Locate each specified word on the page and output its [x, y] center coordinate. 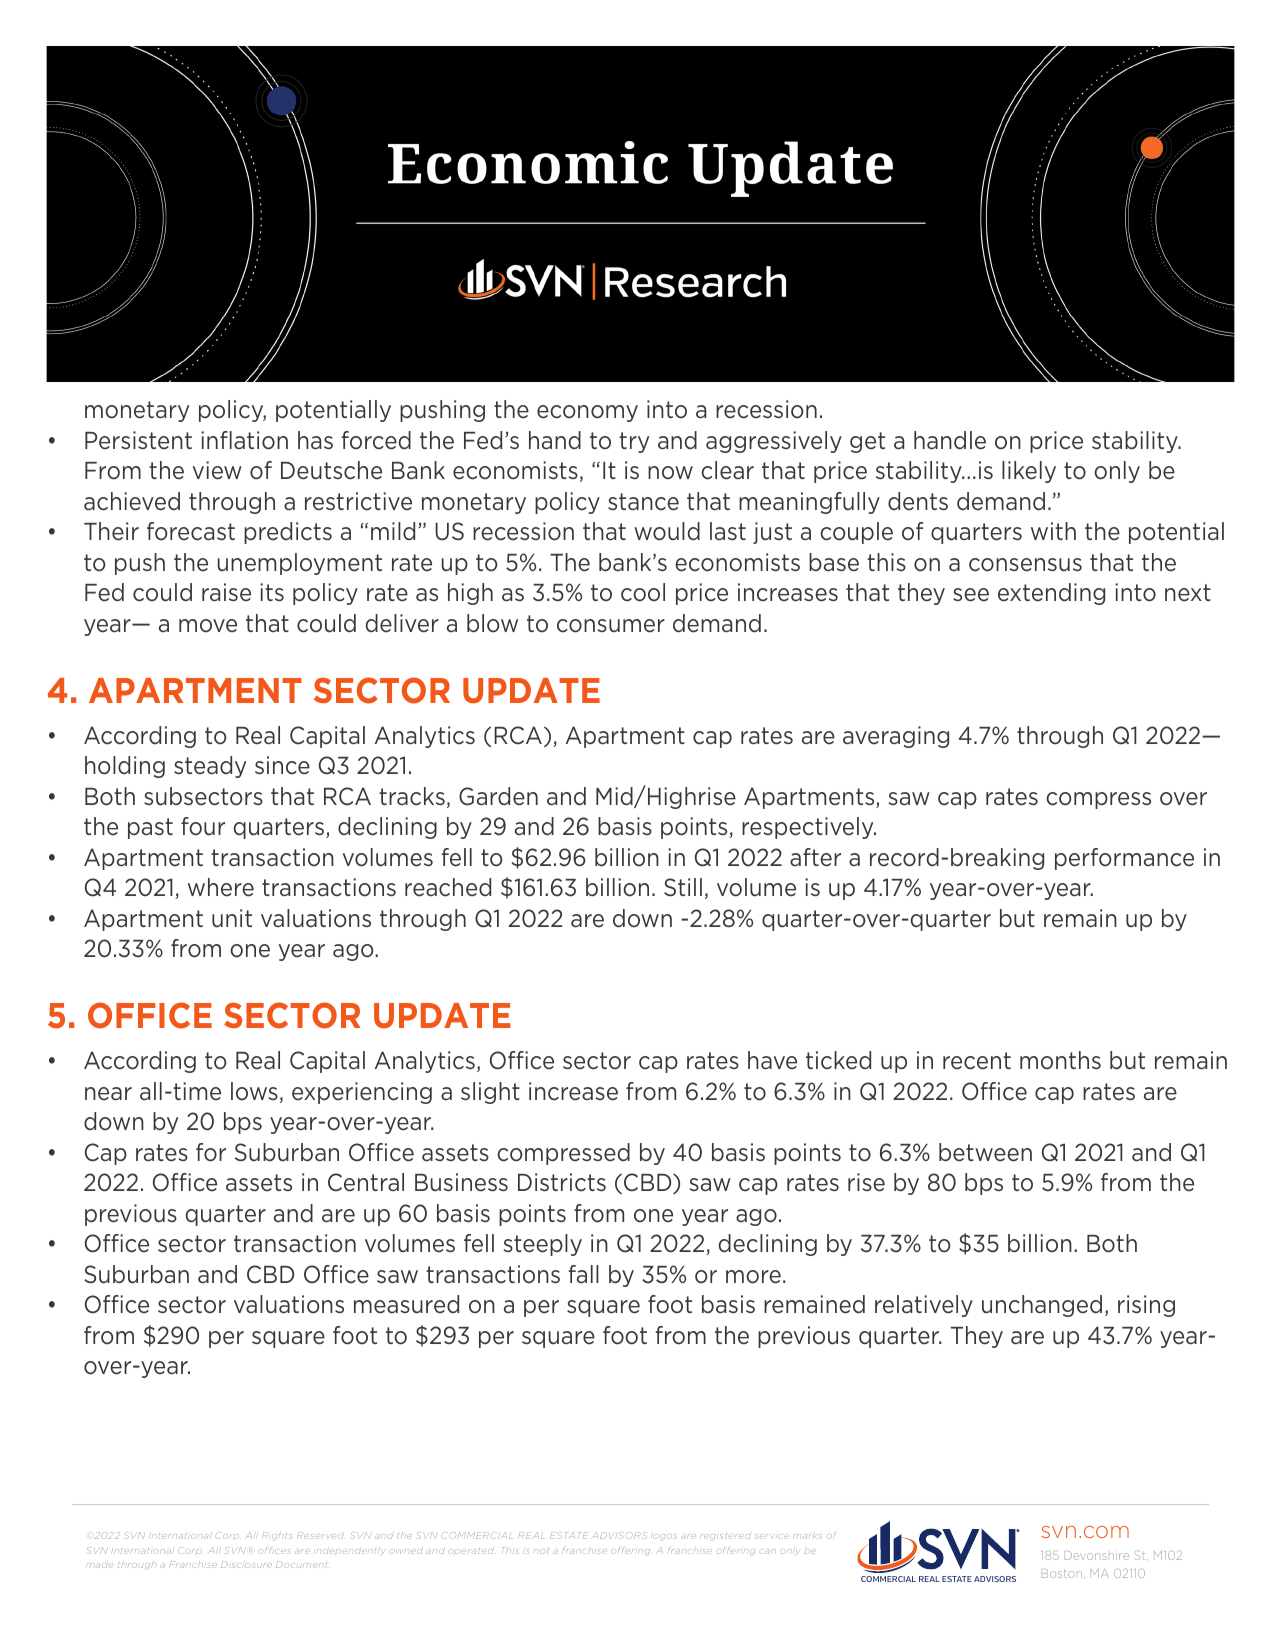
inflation [244, 440]
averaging [896, 737]
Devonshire [1097, 1555]
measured [406, 1304]
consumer [611, 626]
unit [232, 918]
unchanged [1042, 1306]
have [772, 1060]
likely [1029, 472]
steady [210, 767]
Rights [277, 1536]
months [1060, 1060]
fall [583, 1274]
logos [665, 1536]
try [634, 442]
